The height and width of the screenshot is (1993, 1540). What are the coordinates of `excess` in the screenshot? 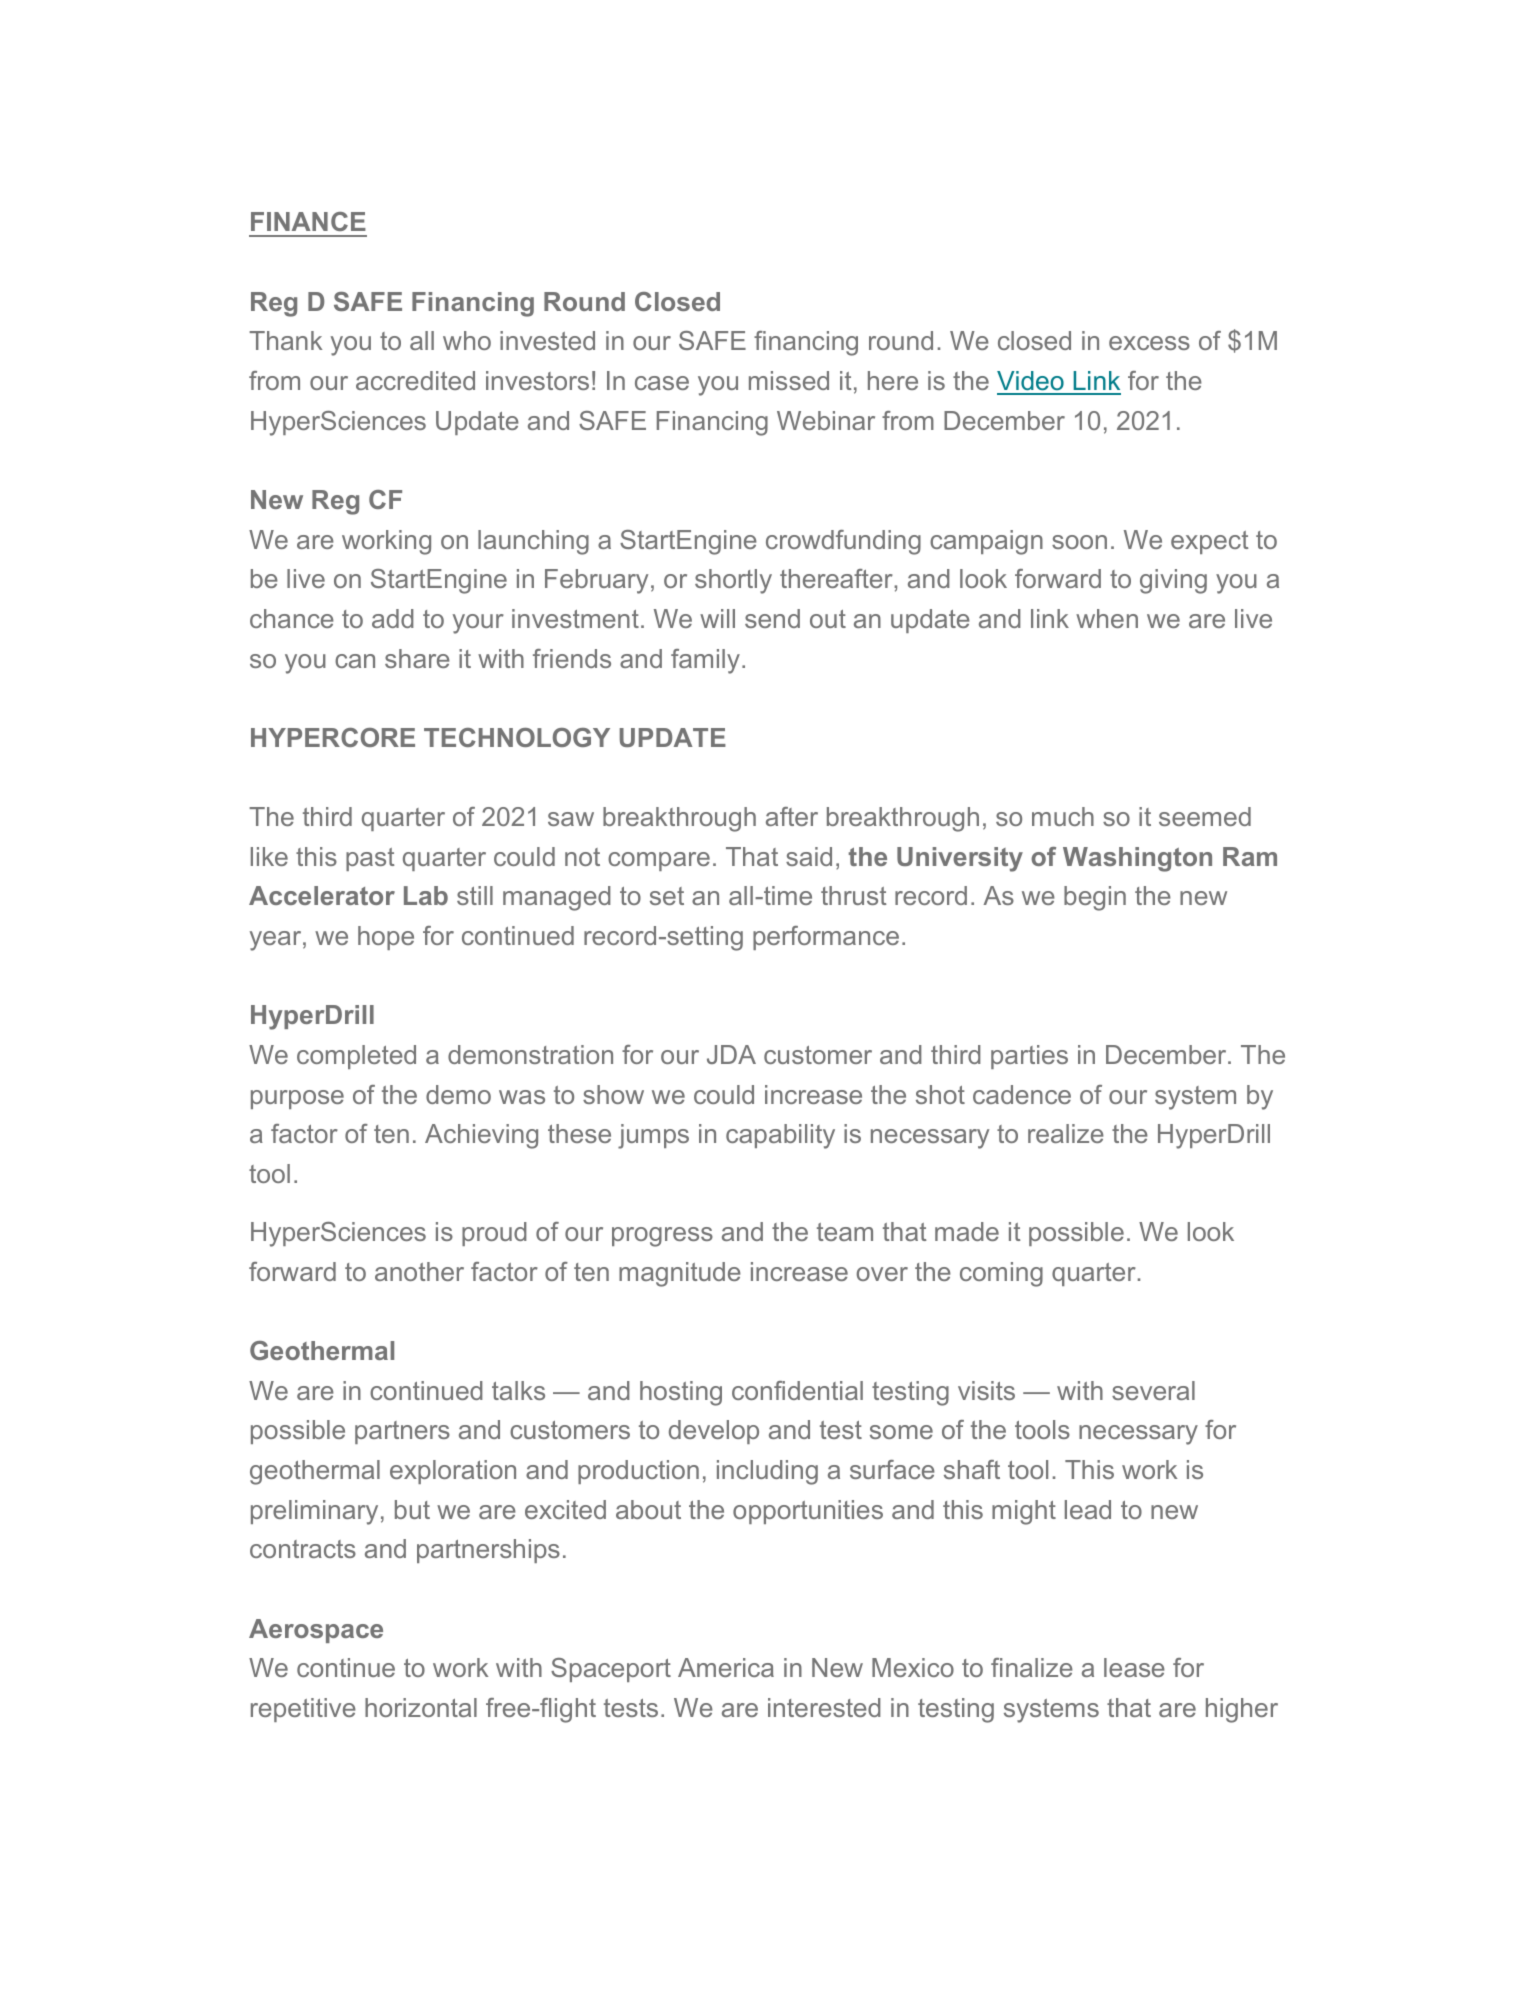 It's located at (1149, 343).
